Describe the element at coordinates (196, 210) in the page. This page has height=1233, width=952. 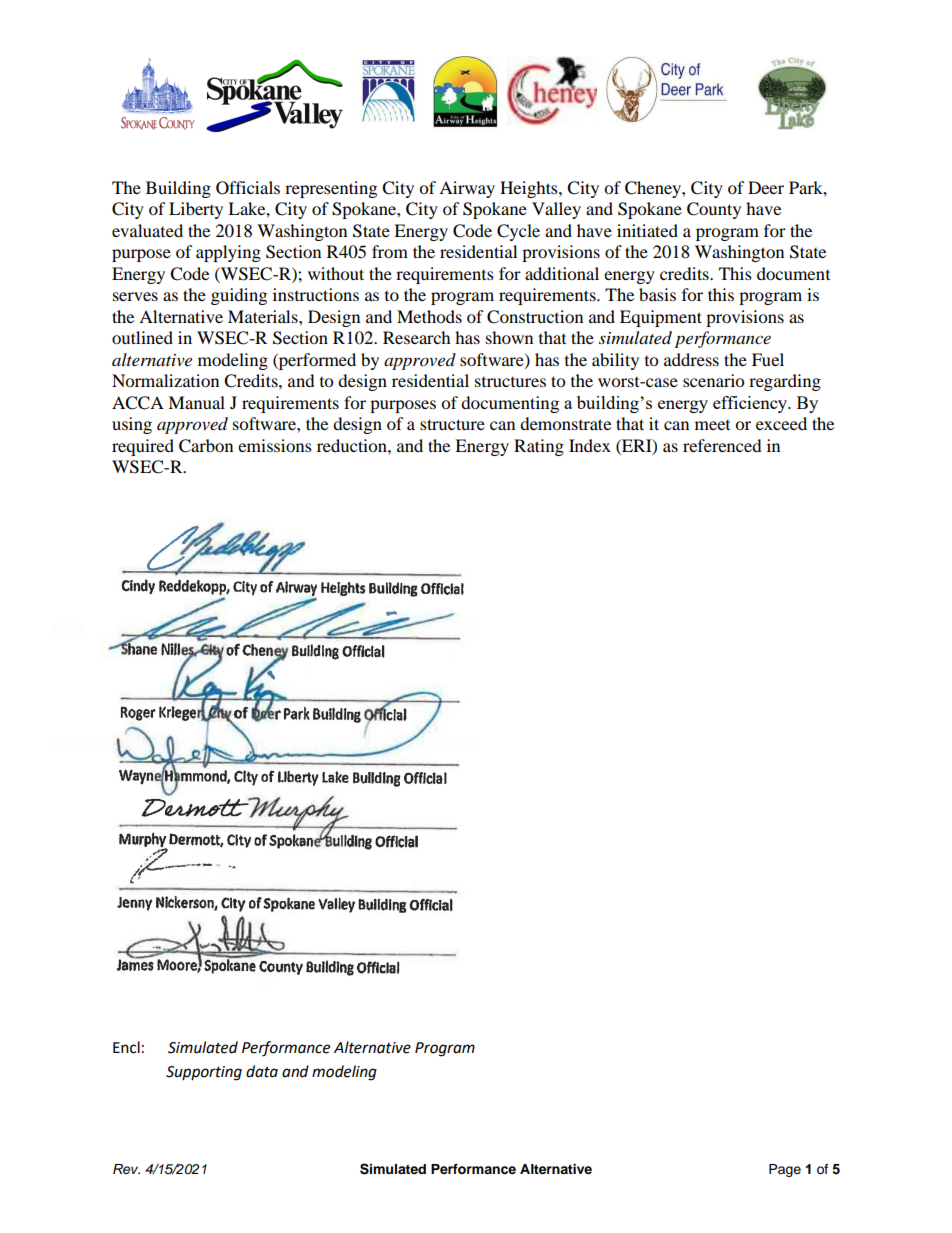
I see `Liberty` at that location.
